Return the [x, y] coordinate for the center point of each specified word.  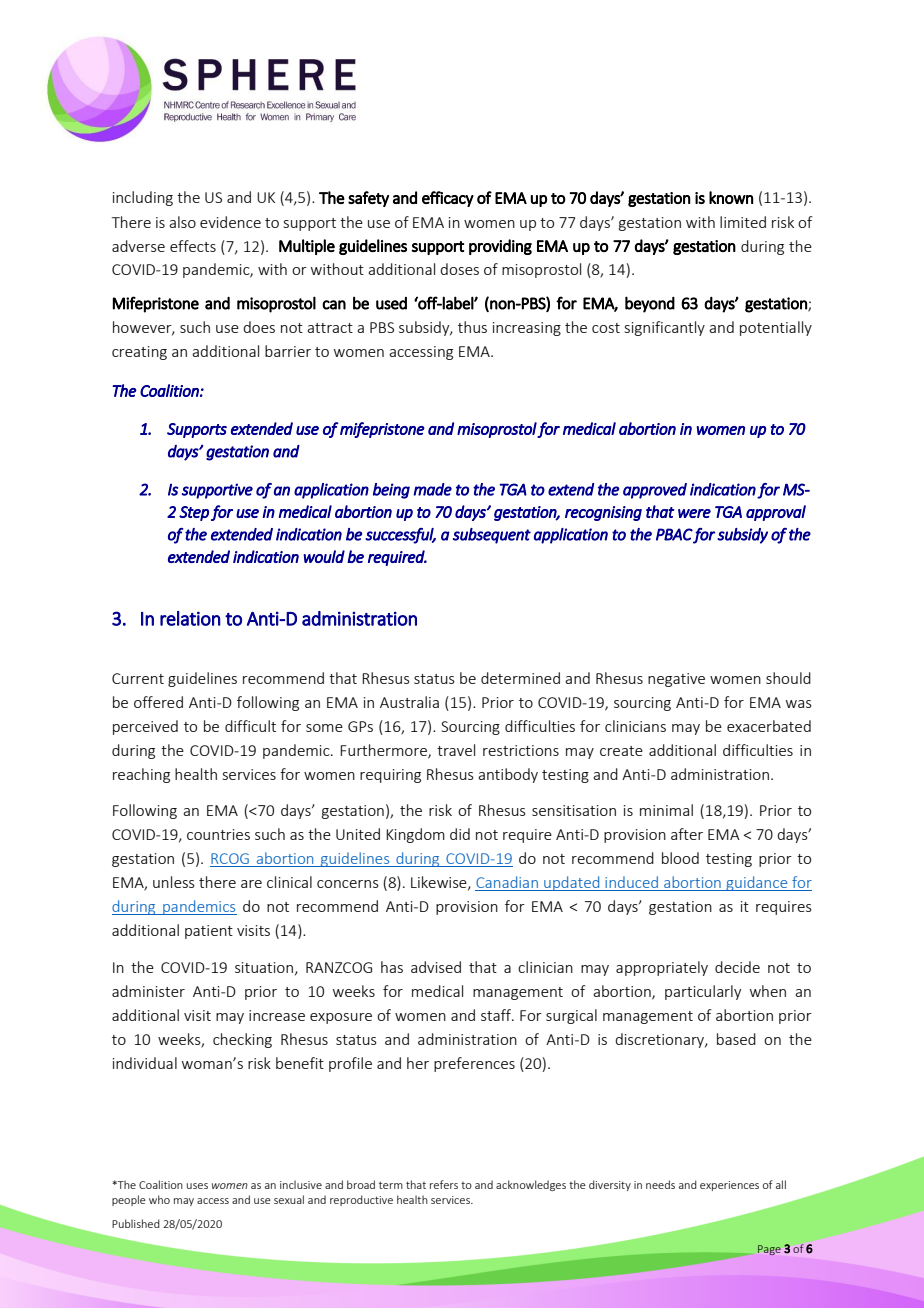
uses [197, 1186]
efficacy [448, 199]
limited [743, 222]
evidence [230, 222]
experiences [729, 1186]
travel [456, 750]
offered [158, 702]
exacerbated [769, 726]
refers [444, 1184]
